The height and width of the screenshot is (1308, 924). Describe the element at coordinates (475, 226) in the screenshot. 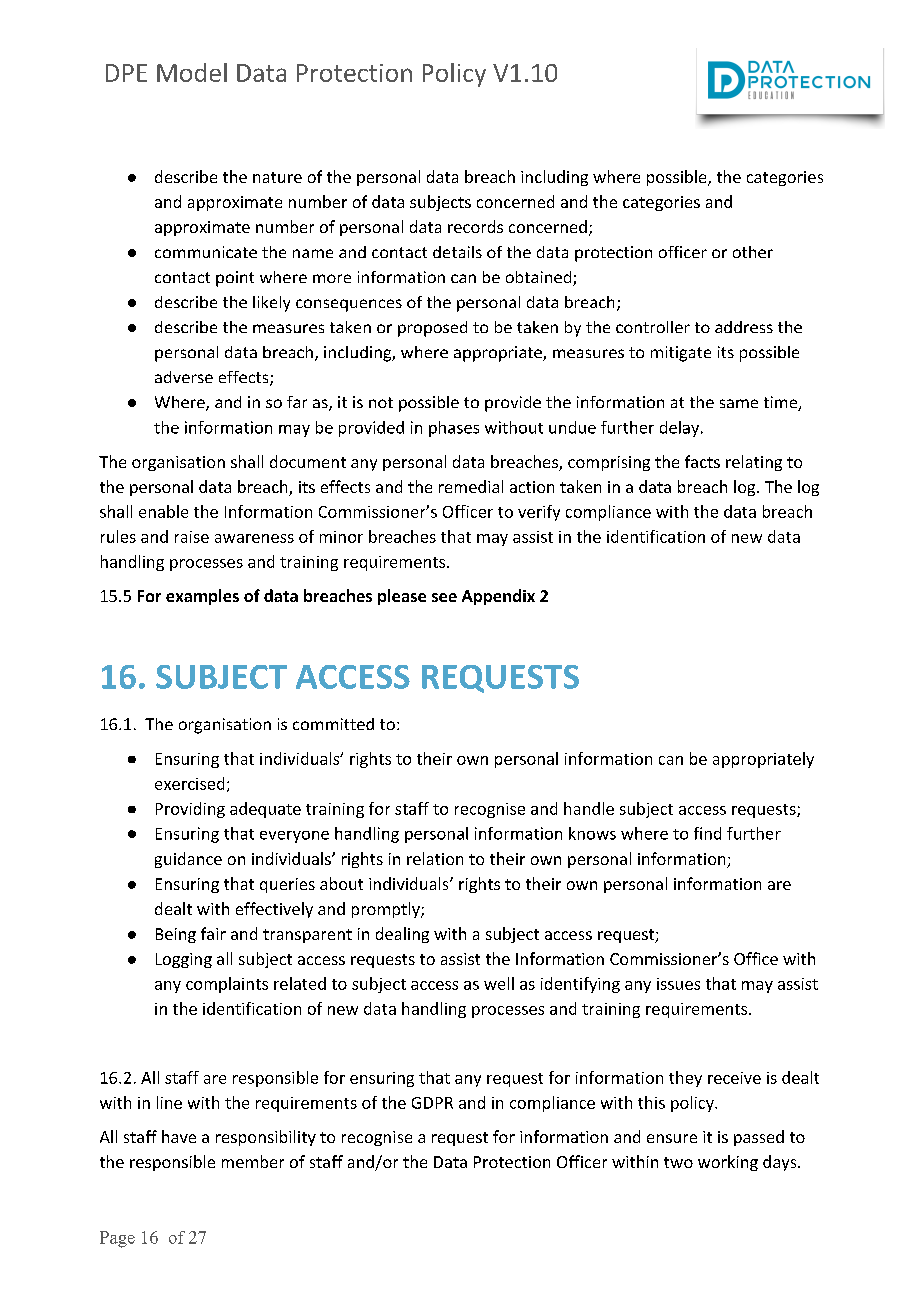

I see `records` at that location.
